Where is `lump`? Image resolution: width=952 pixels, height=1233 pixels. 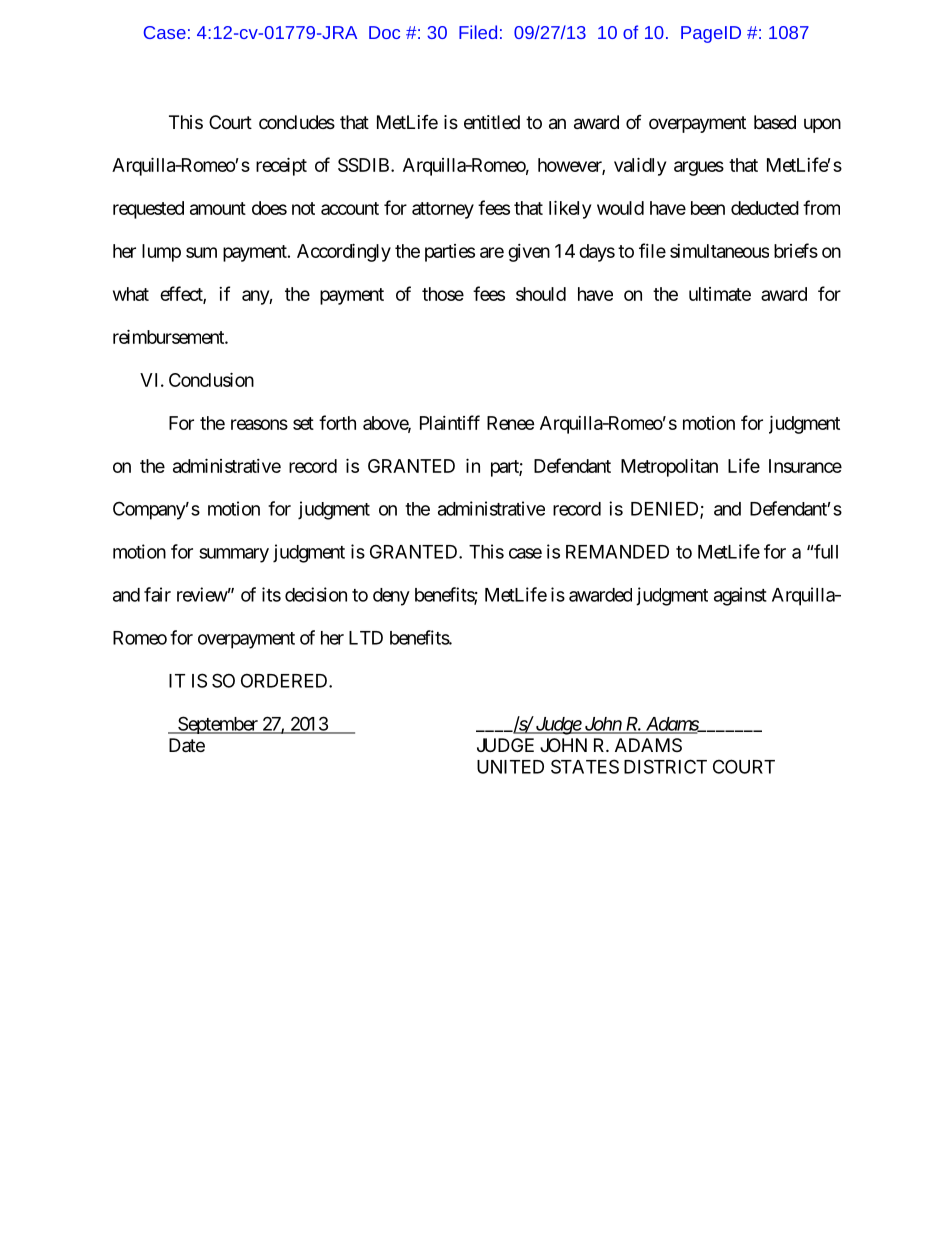
lump is located at coordinates (161, 253).
